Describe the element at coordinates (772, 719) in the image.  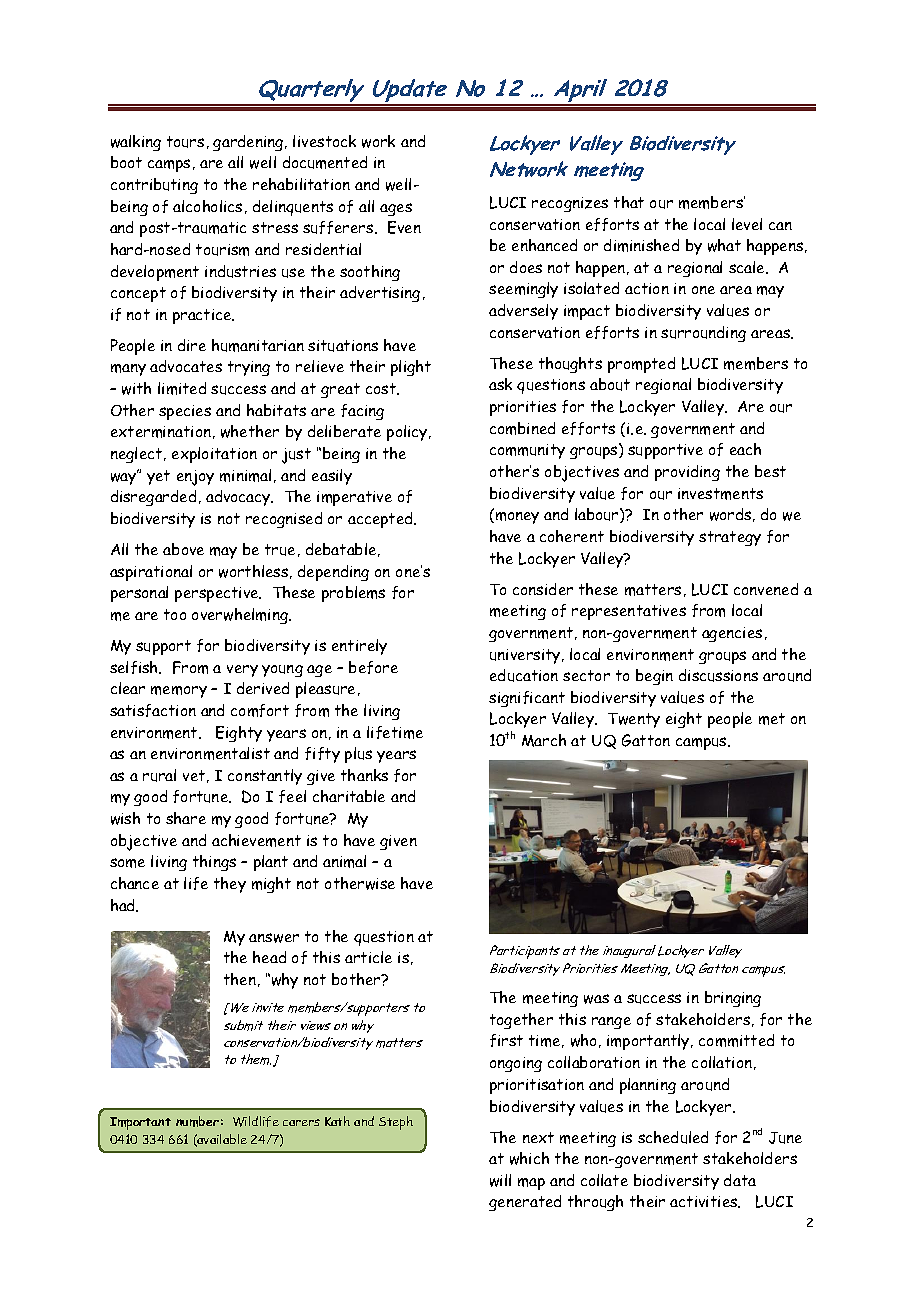
I see `met` at that location.
